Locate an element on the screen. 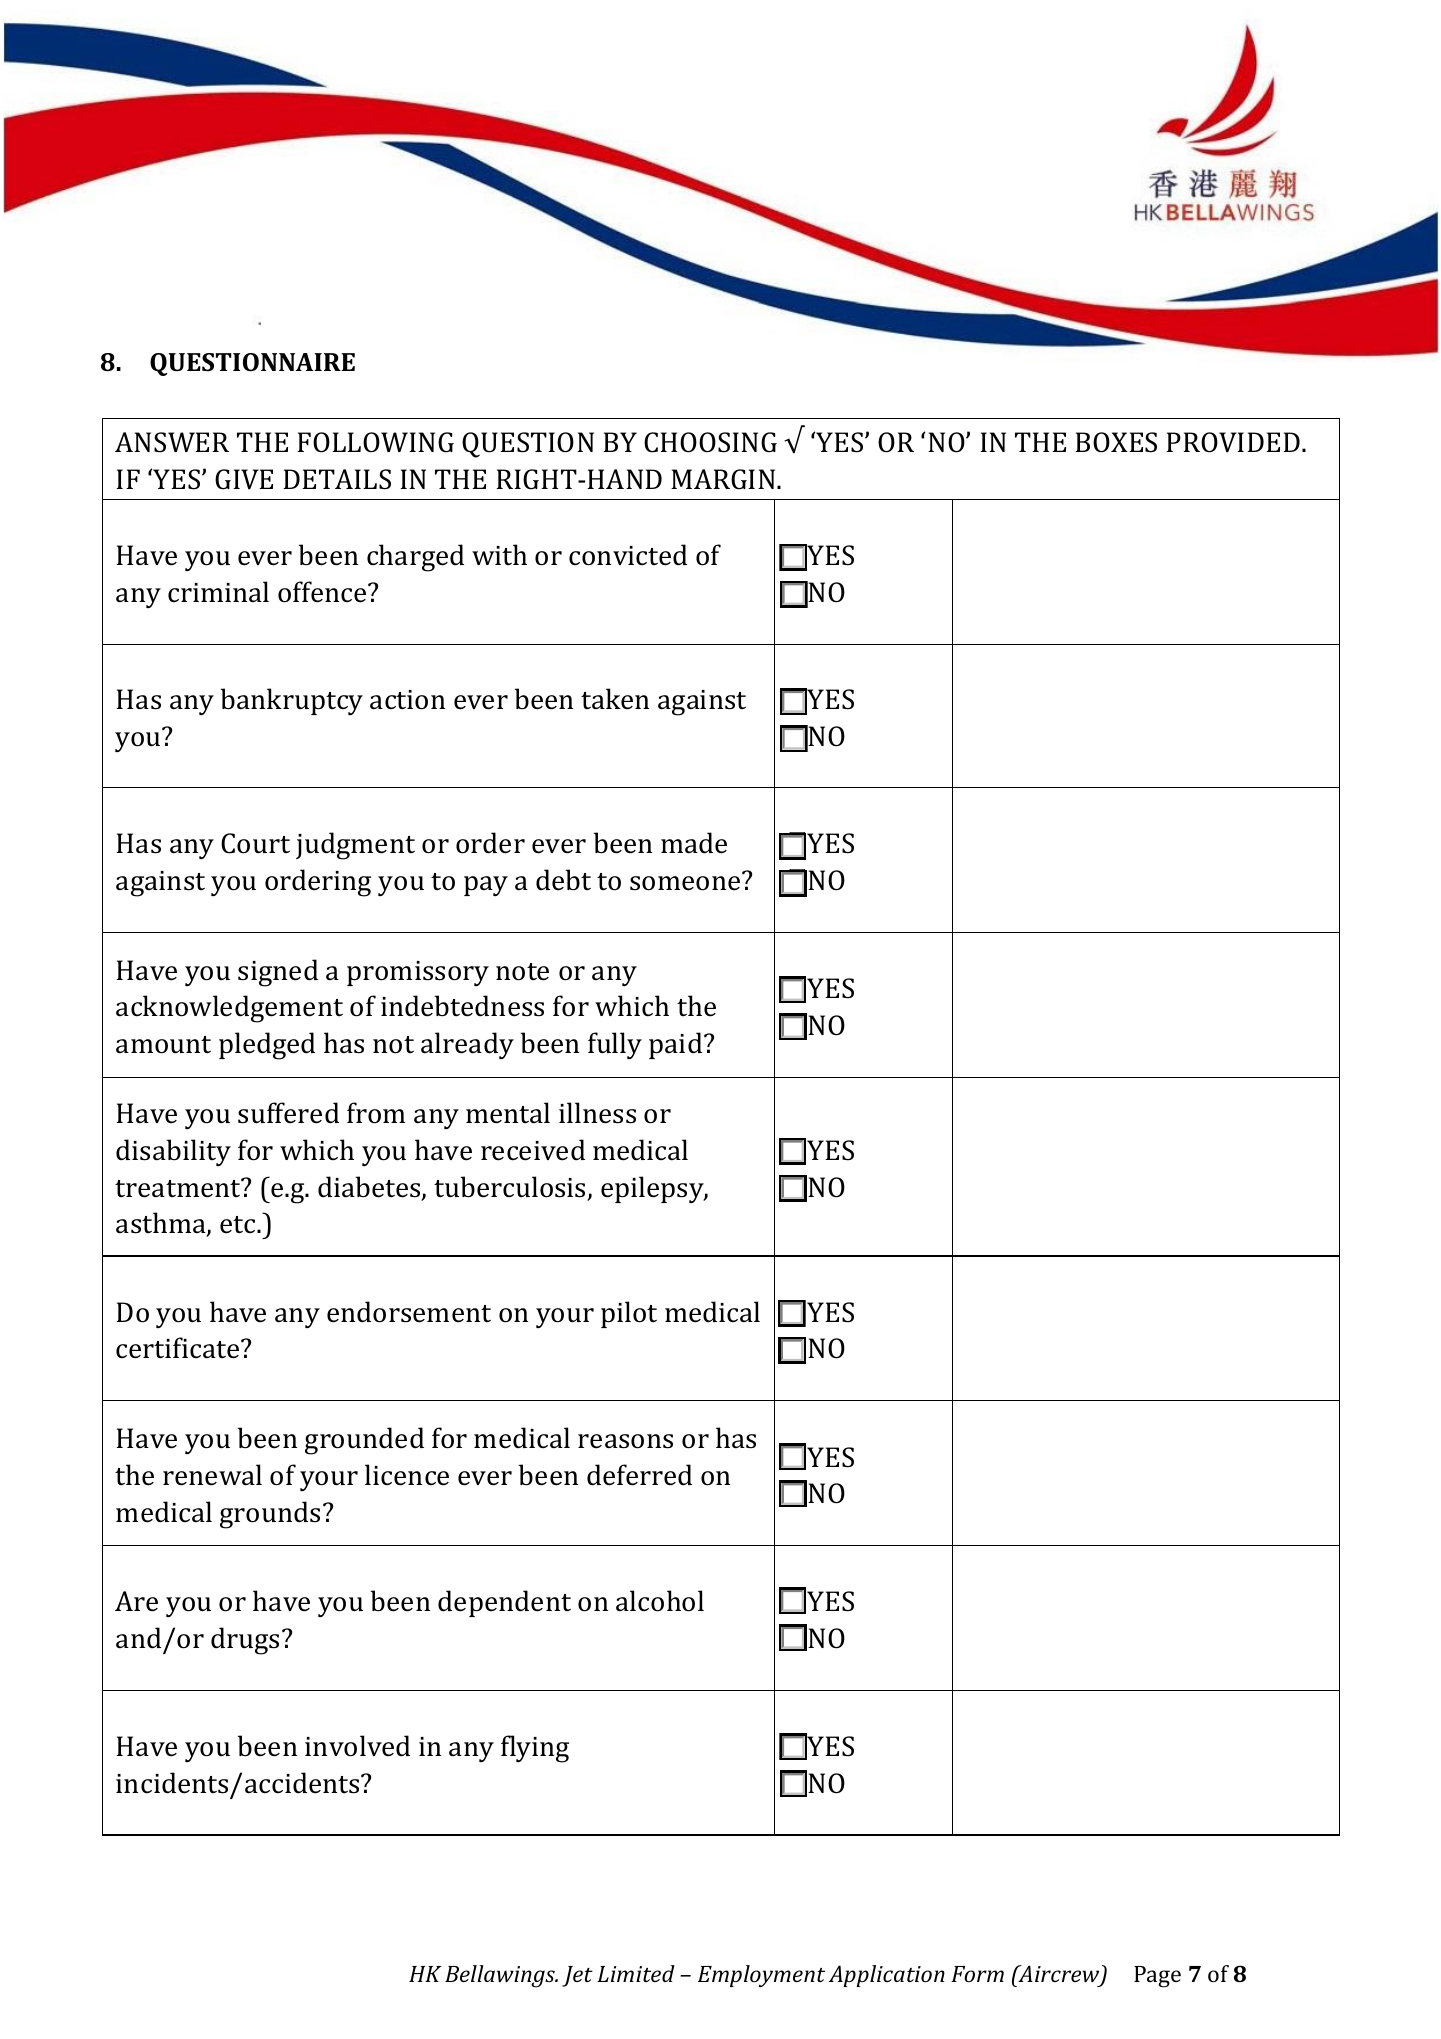 The height and width of the screenshot is (2039, 1441). BOXES is located at coordinates (1116, 442).
